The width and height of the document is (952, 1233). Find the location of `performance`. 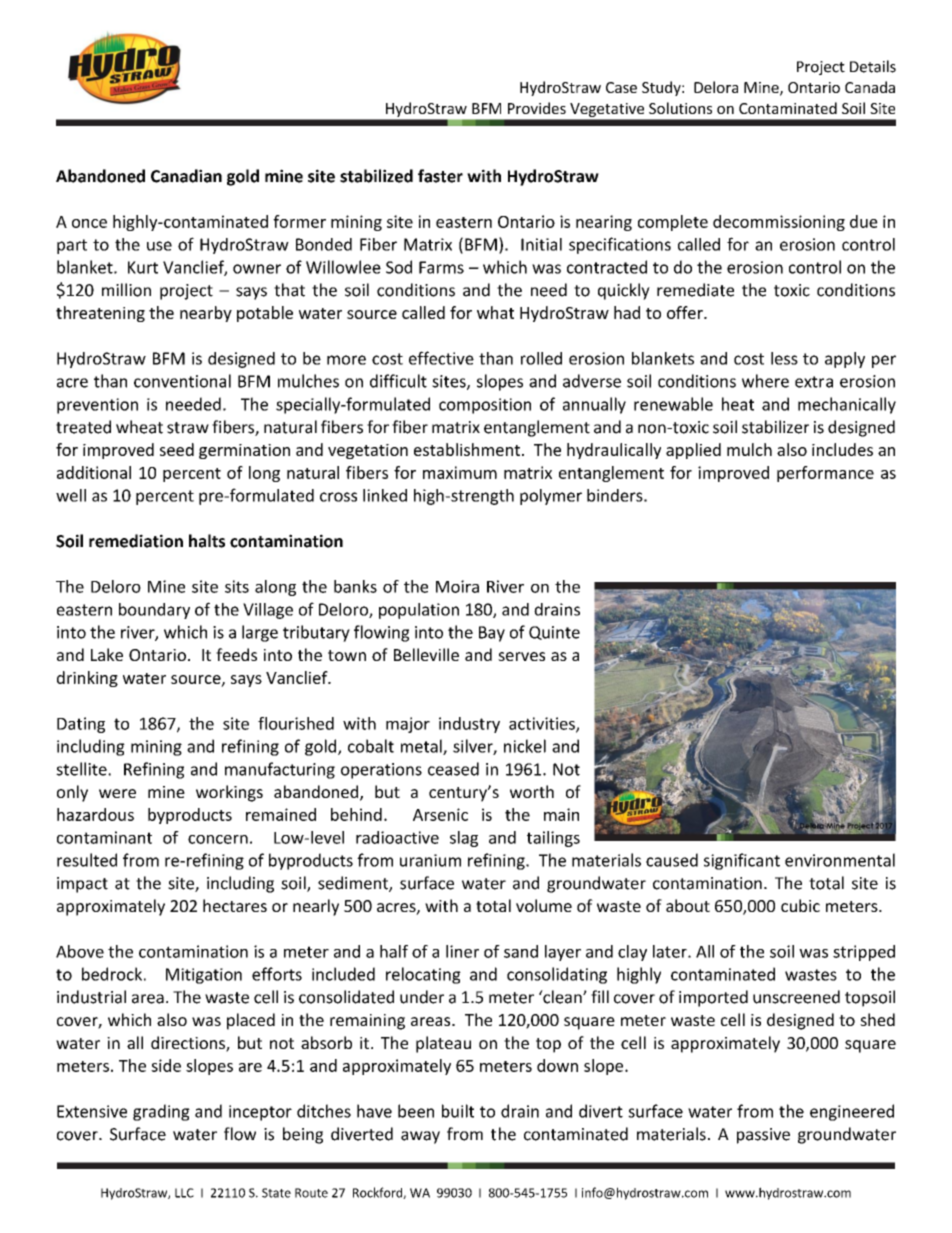

performance is located at coordinates (825, 474).
